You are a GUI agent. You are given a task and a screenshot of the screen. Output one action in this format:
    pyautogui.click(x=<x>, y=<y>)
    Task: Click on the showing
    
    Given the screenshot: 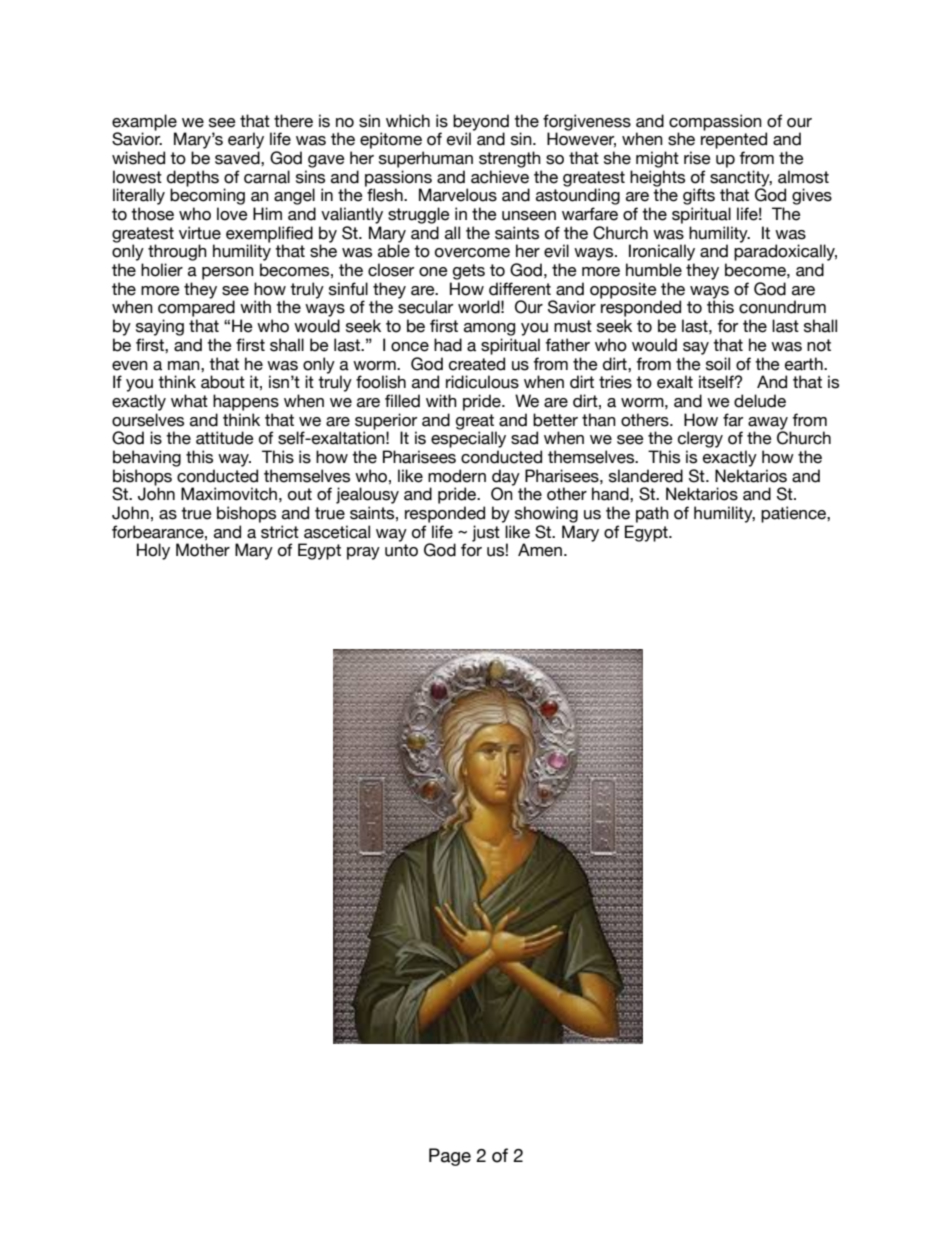 What is the action you would take?
    pyautogui.click(x=546, y=514)
